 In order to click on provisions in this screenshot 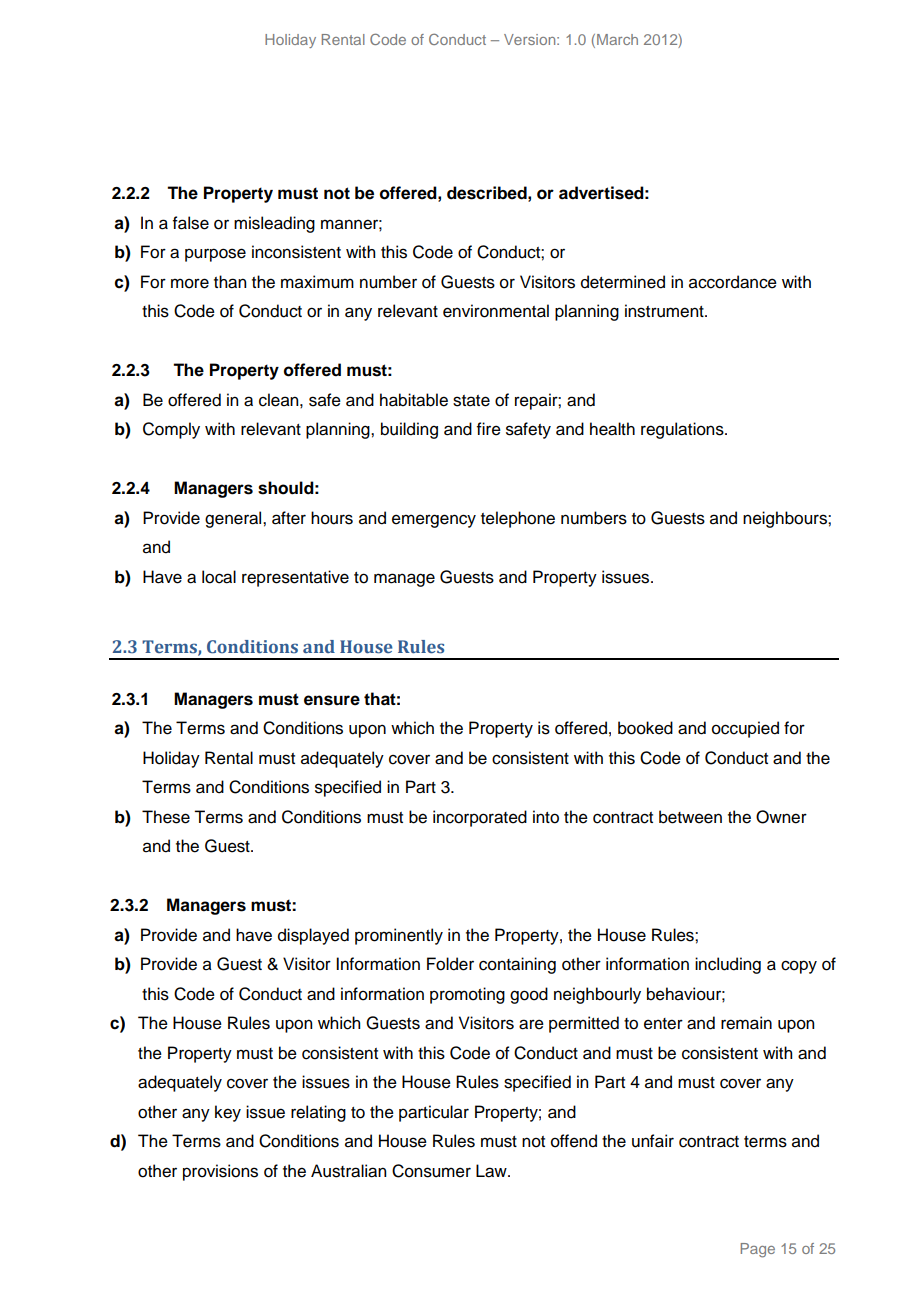, I will do `click(220, 1172)`.
